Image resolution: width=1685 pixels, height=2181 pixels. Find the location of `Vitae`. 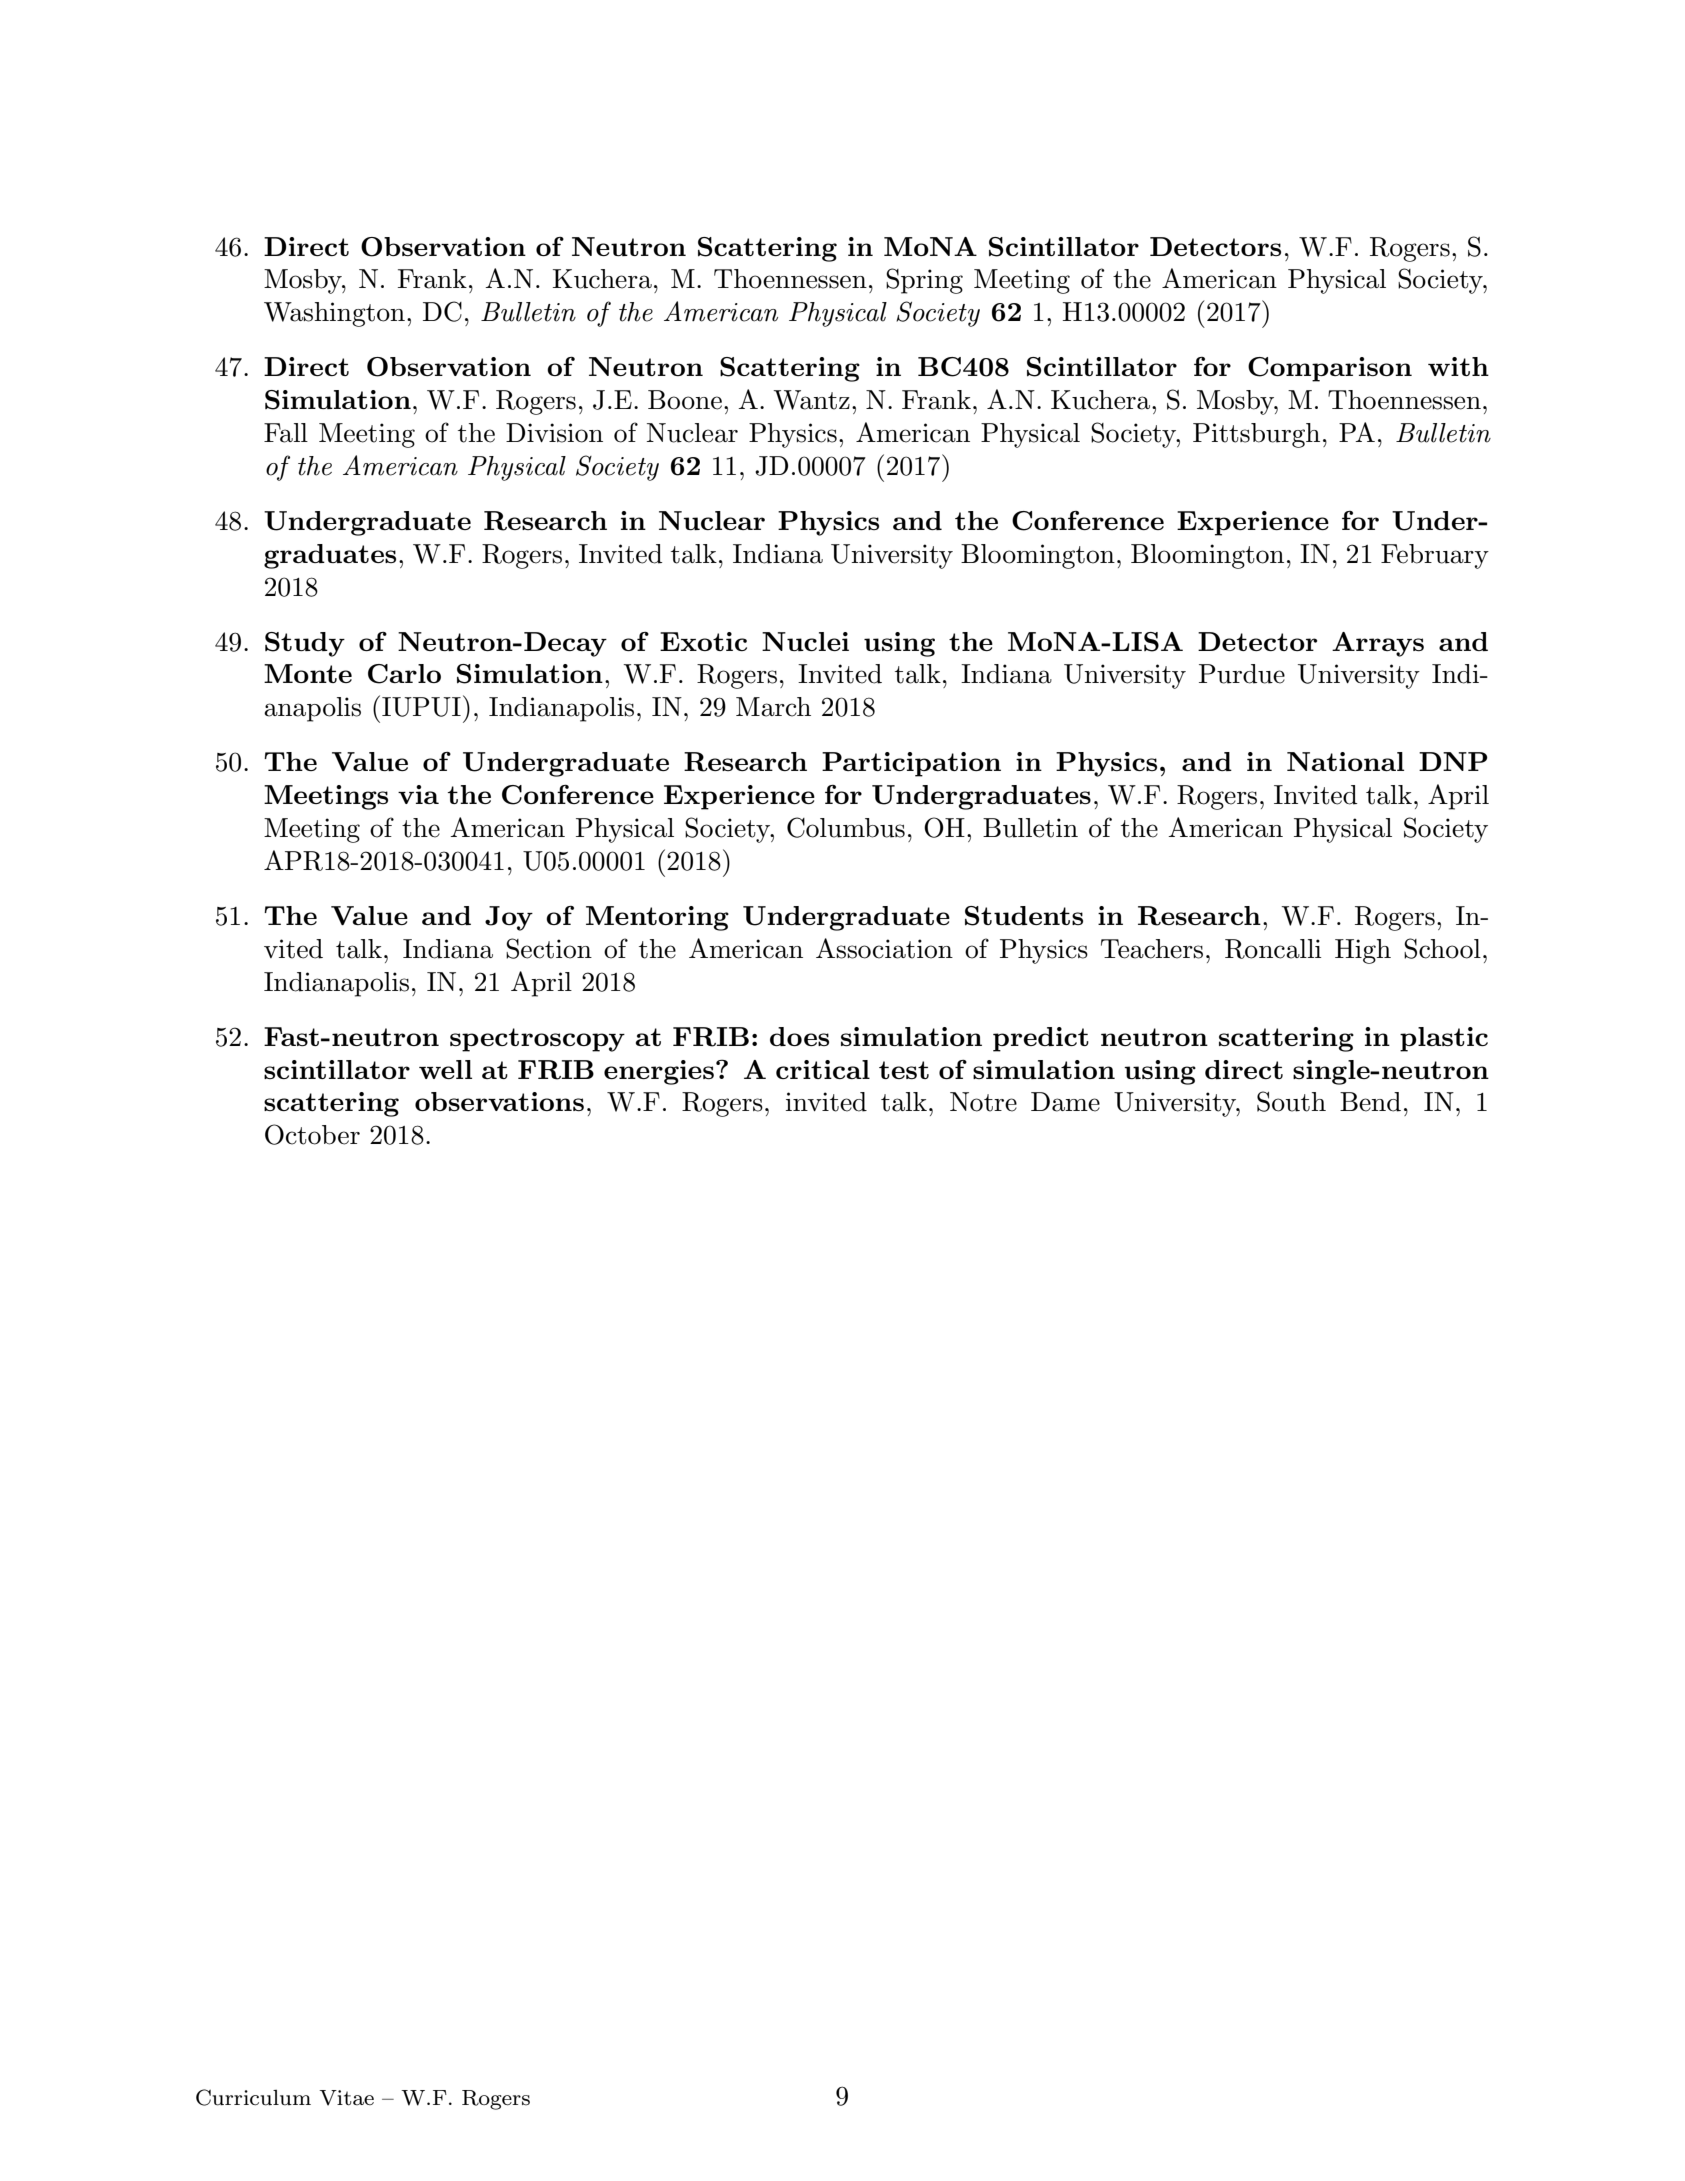

Vitae is located at coordinates (346, 2098).
